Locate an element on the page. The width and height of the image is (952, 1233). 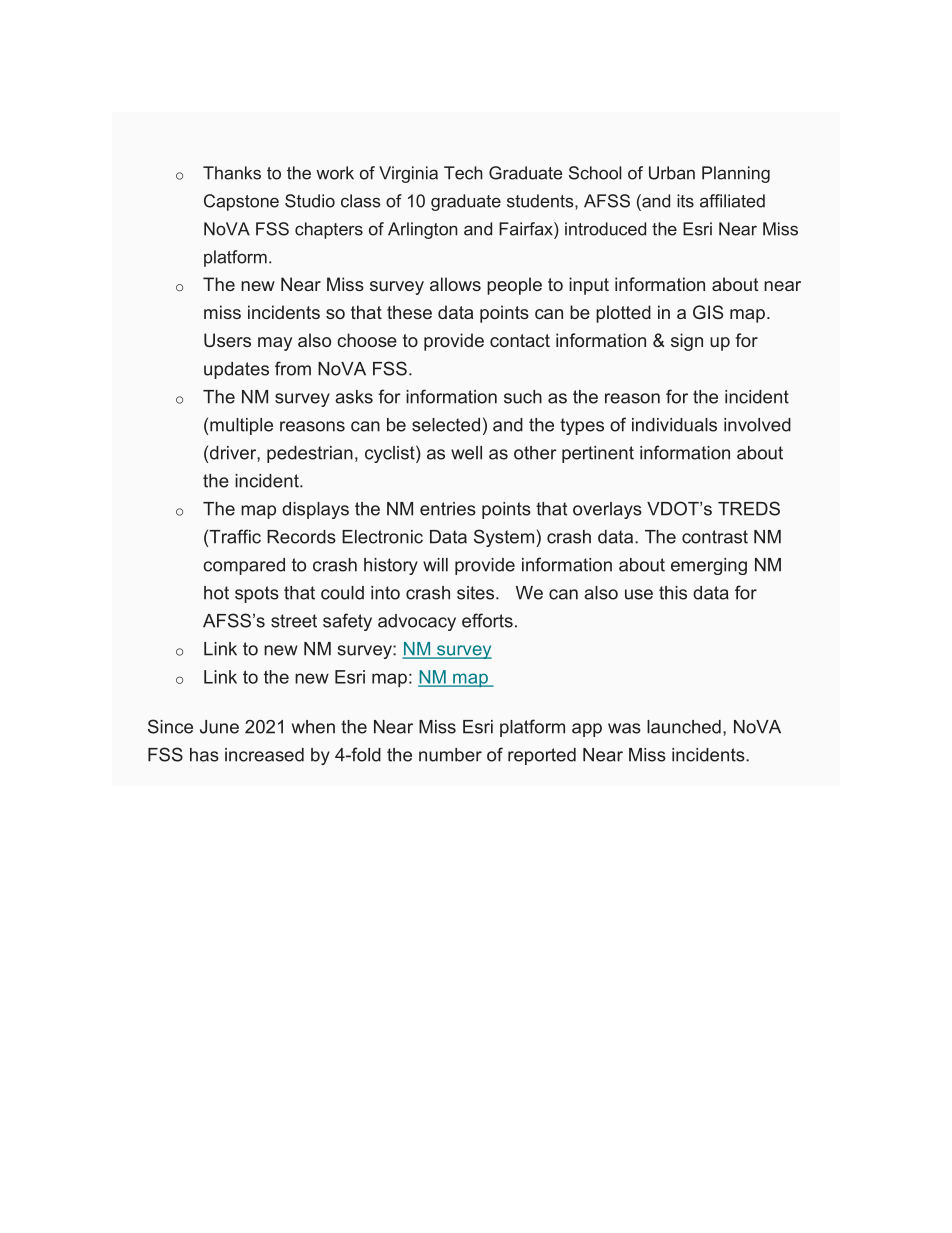
emerging is located at coordinates (709, 566).
